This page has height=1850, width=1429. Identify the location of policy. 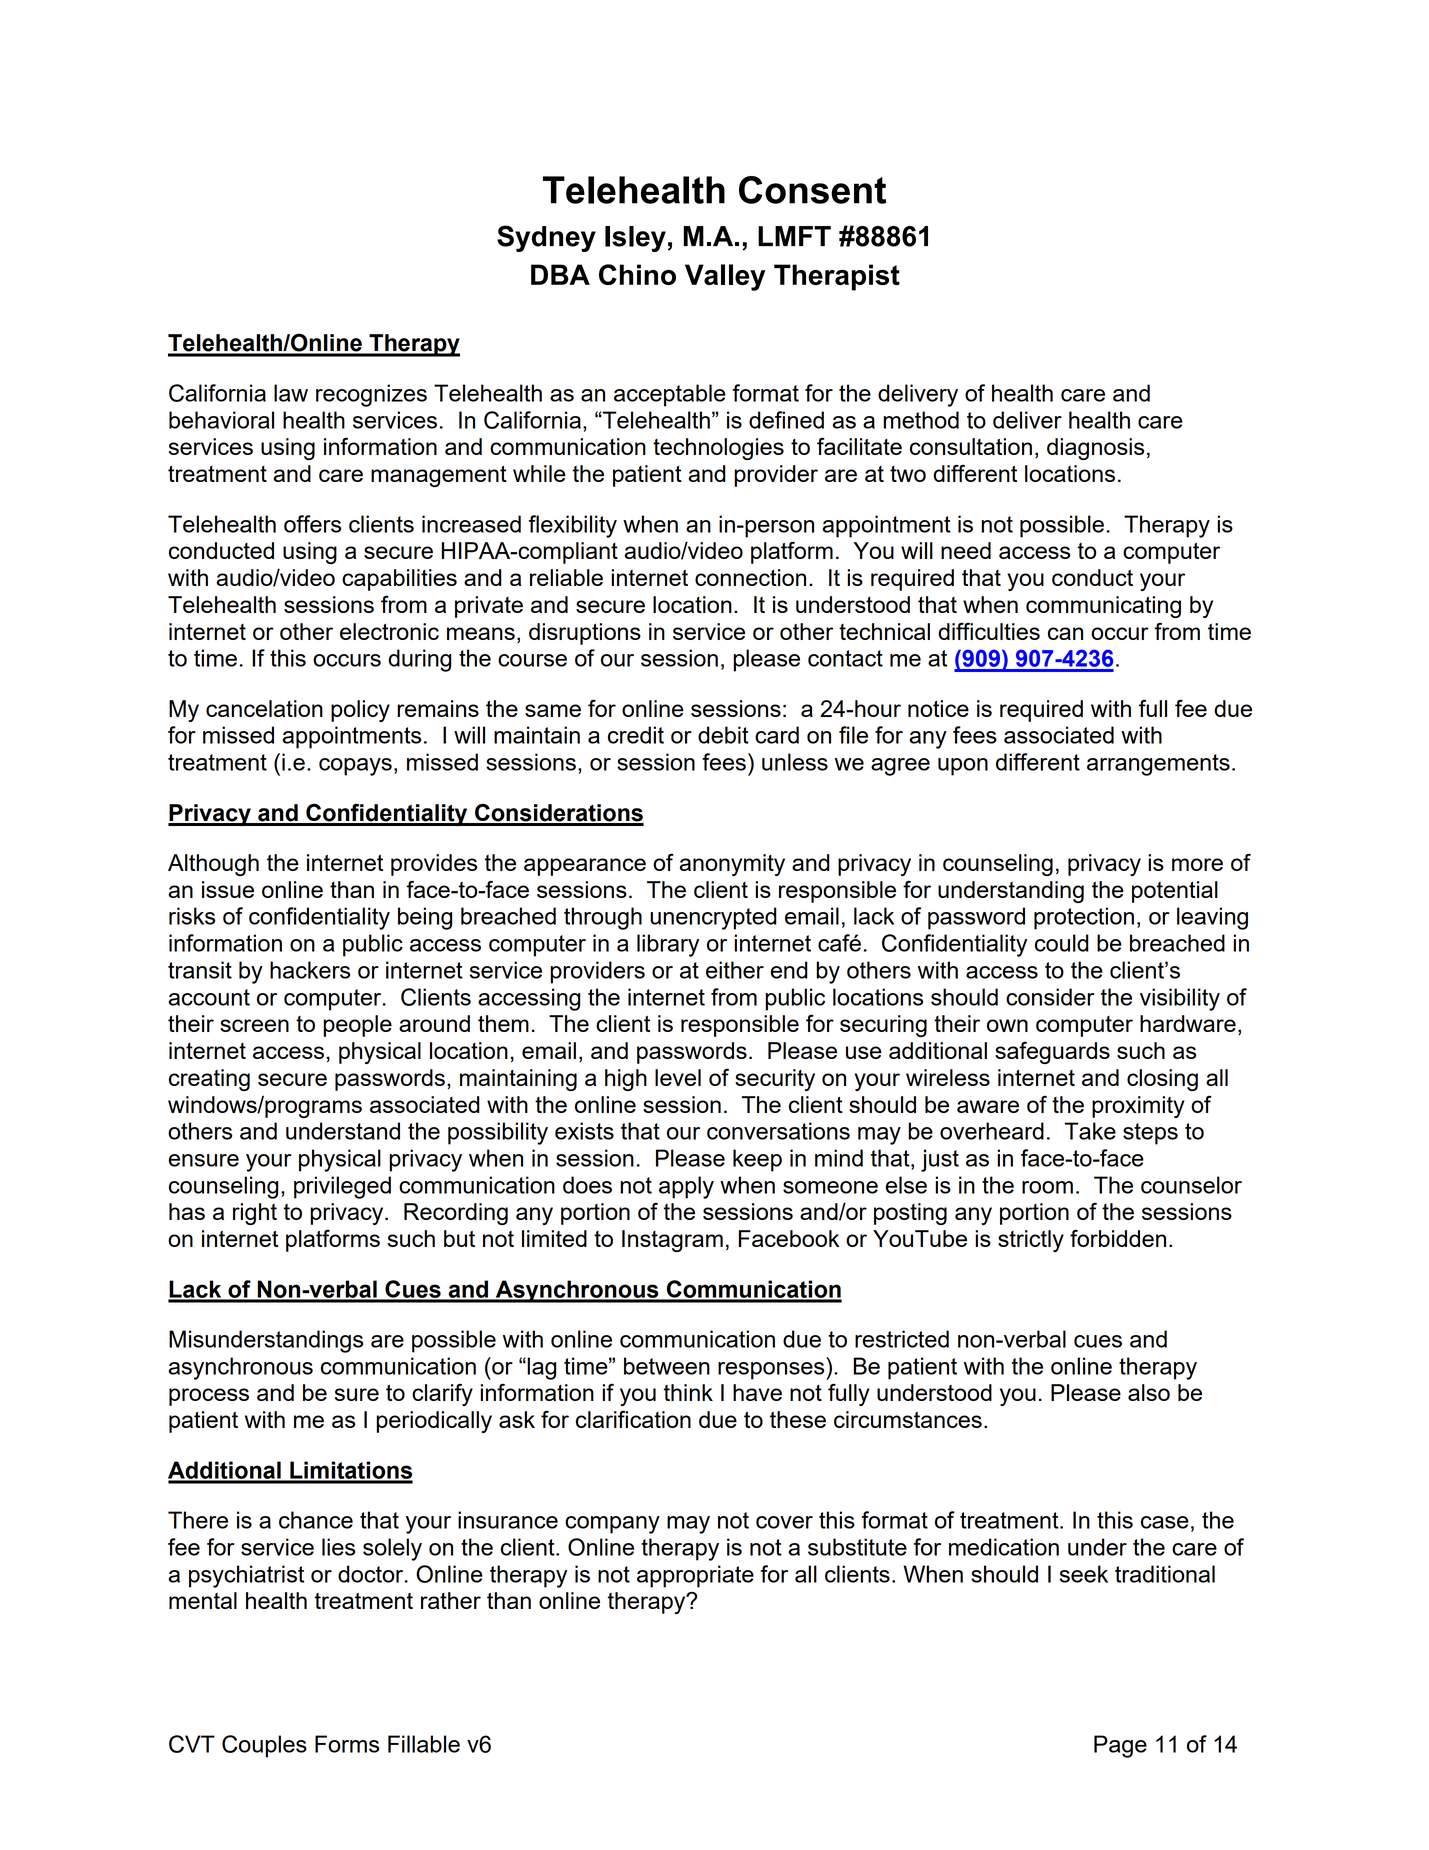
(360, 711).
